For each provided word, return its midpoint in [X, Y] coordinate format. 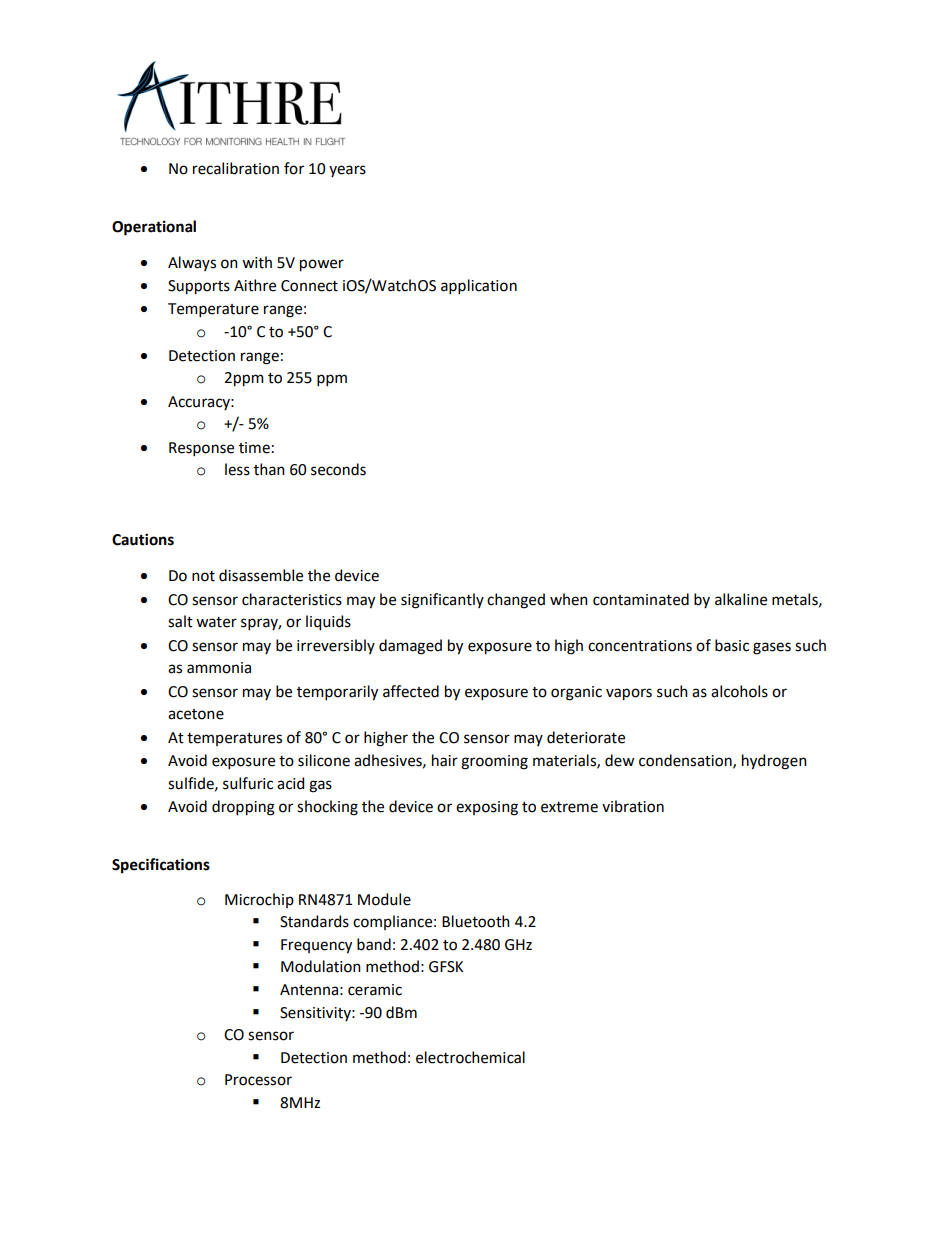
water [216, 622]
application [479, 286]
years [347, 171]
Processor [258, 1080]
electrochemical [470, 1057]
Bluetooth [476, 921]
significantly [442, 601]
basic [732, 645]
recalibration [236, 168]
